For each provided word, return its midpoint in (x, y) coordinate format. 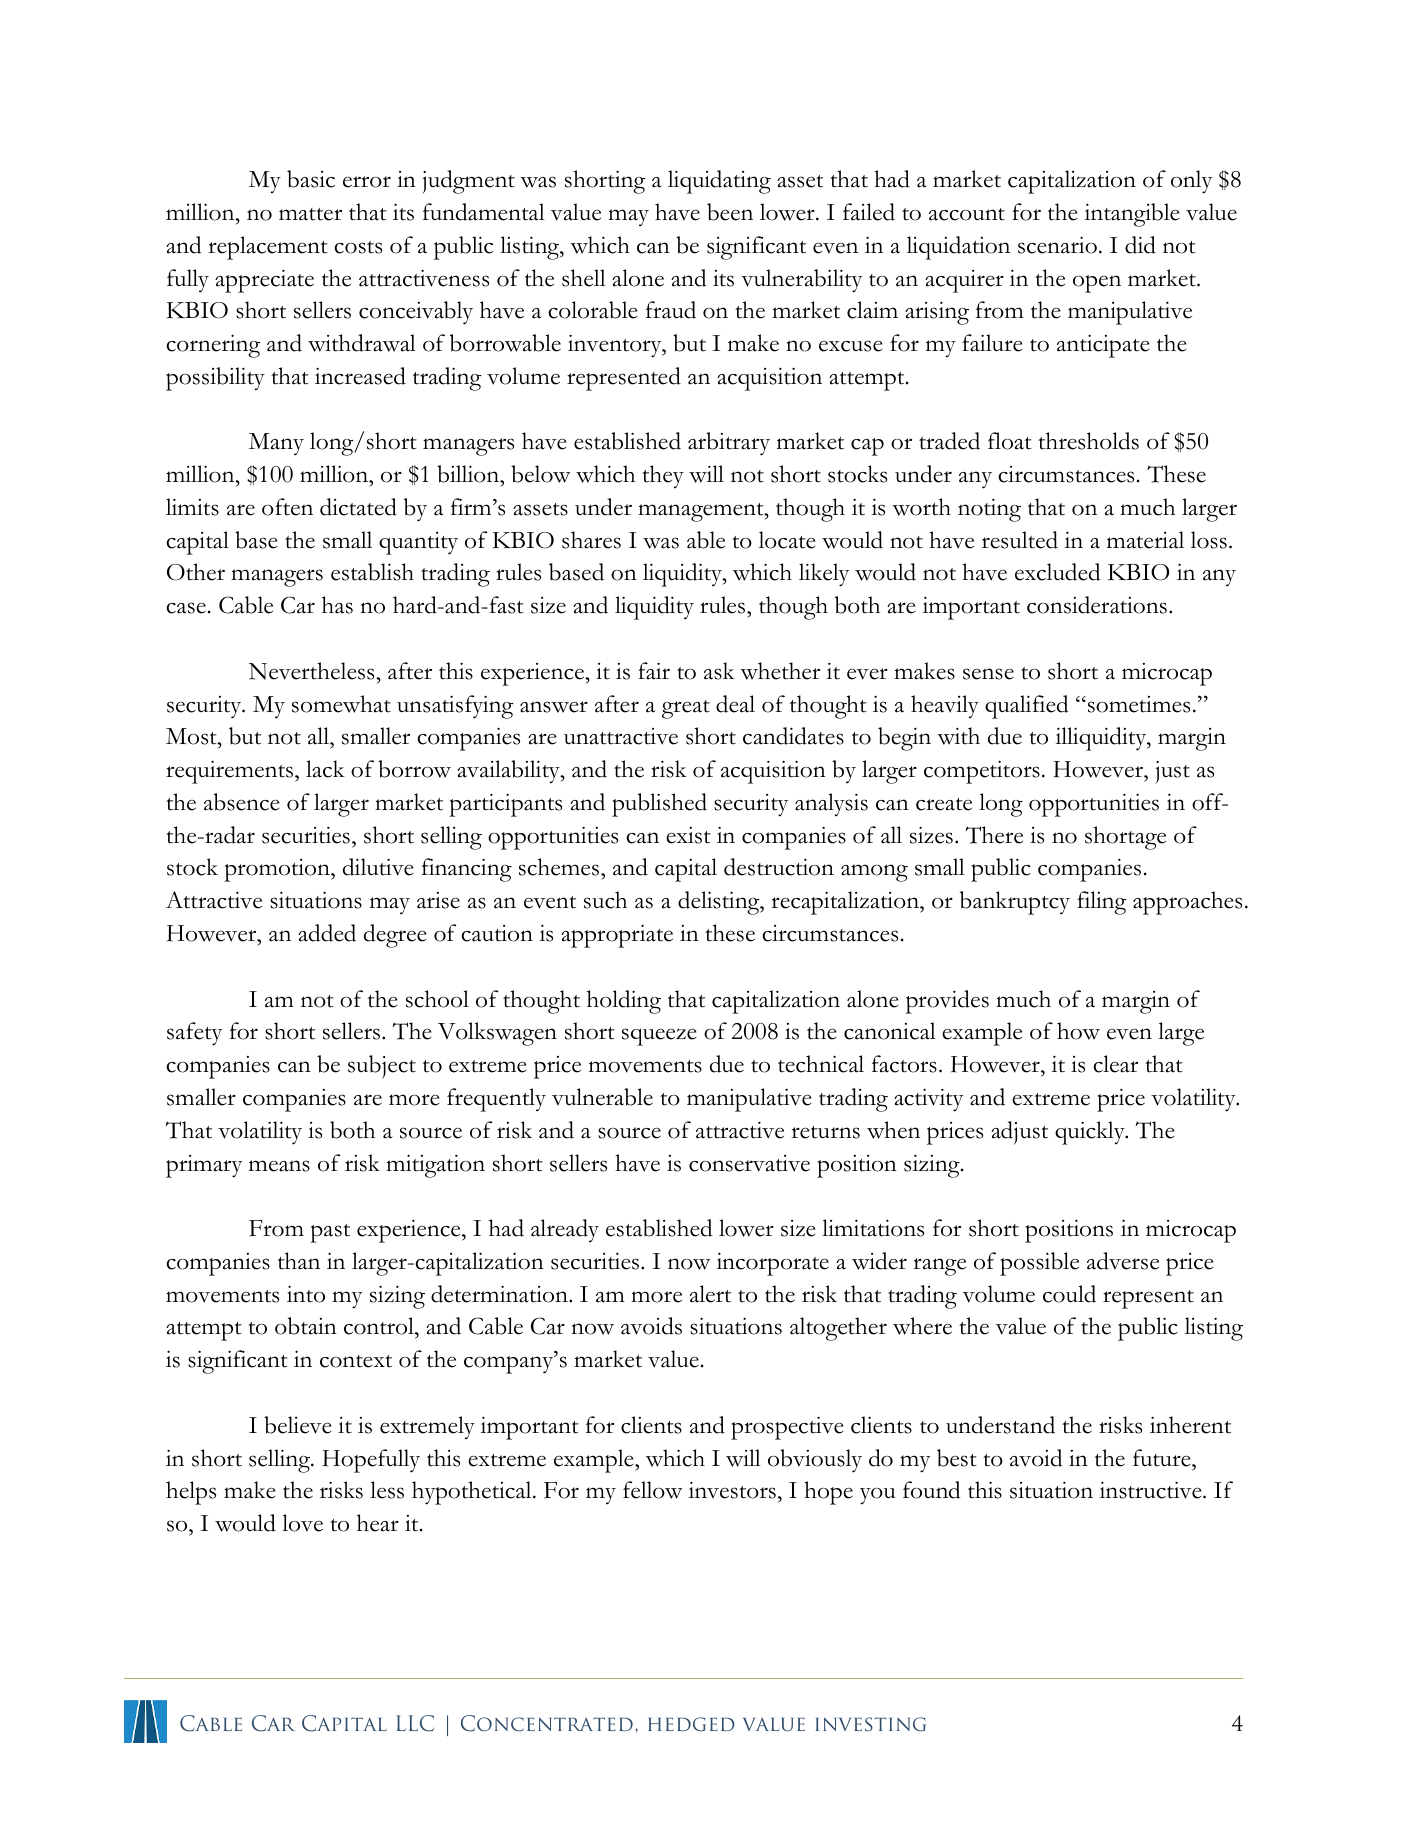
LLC (415, 1723)
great (686, 709)
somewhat (341, 704)
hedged (691, 1724)
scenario (1057, 245)
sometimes (1137, 704)
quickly (1091, 1133)
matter (310, 214)
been (730, 212)
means (279, 1166)
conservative (749, 1163)
